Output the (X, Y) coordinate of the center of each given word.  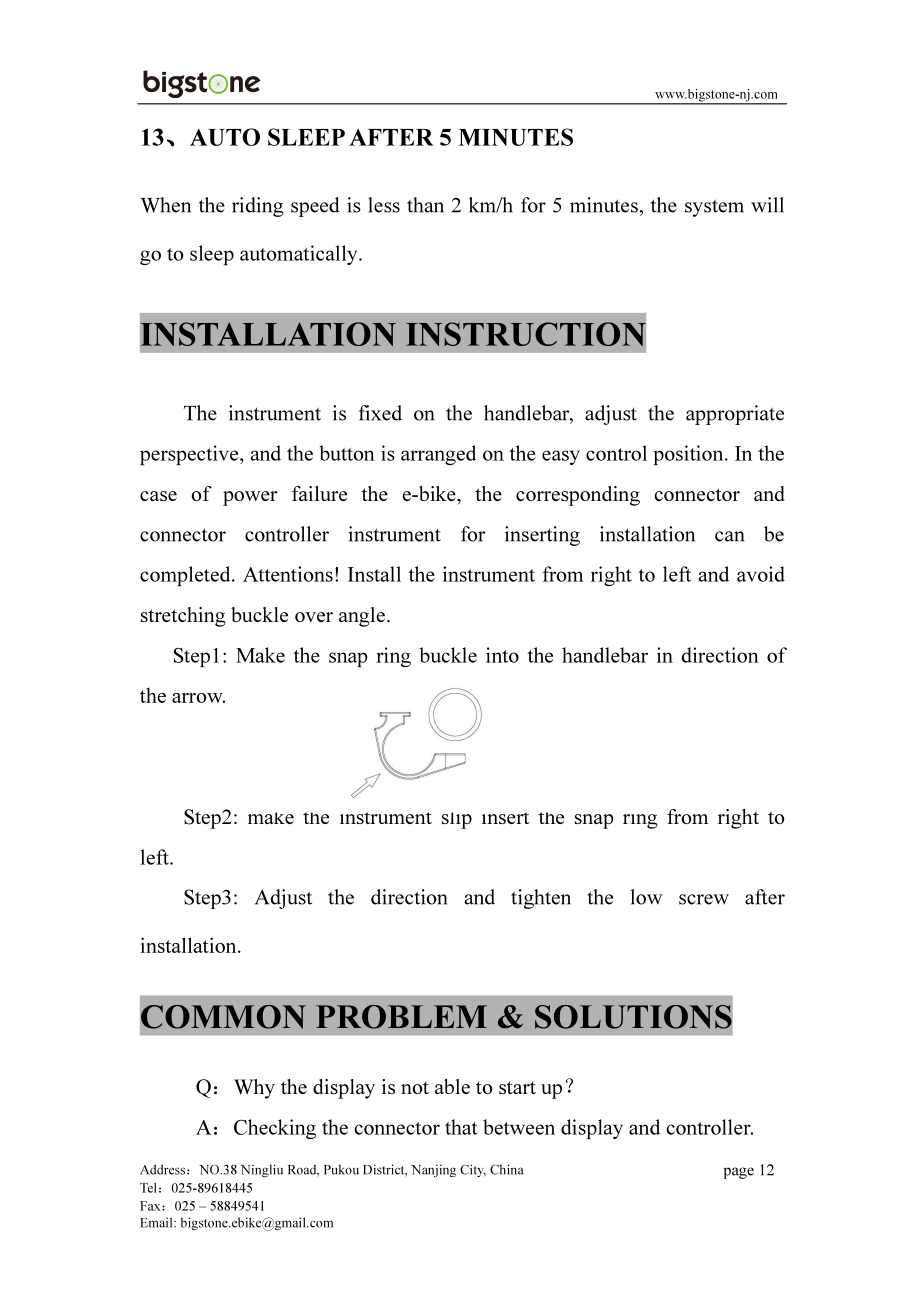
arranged (438, 455)
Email (157, 1222)
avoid (761, 574)
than (425, 205)
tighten (541, 899)
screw (704, 899)
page (739, 1173)
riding (258, 207)
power (250, 498)
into (502, 655)
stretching (183, 617)
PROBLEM (401, 1017)
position (689, 455)
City (473, 1170)
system (714, 208)
